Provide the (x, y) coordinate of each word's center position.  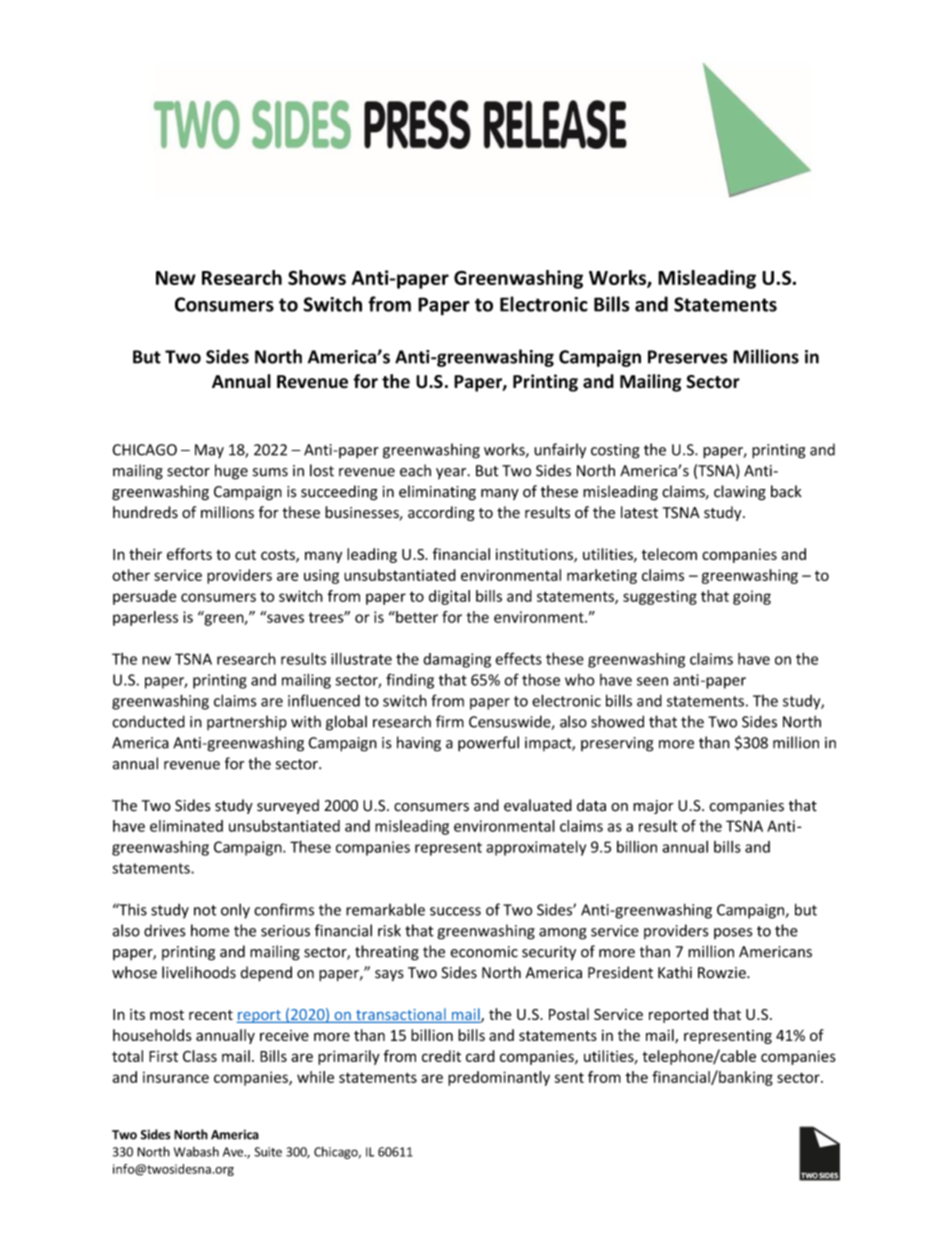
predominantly (499, 1078)
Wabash (196, 1152)
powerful (488, 744)
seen (652, 681)
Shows (317, 277)
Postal (569, 1014)
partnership (247, 722)
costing (615, 451)
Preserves (688, 357)
